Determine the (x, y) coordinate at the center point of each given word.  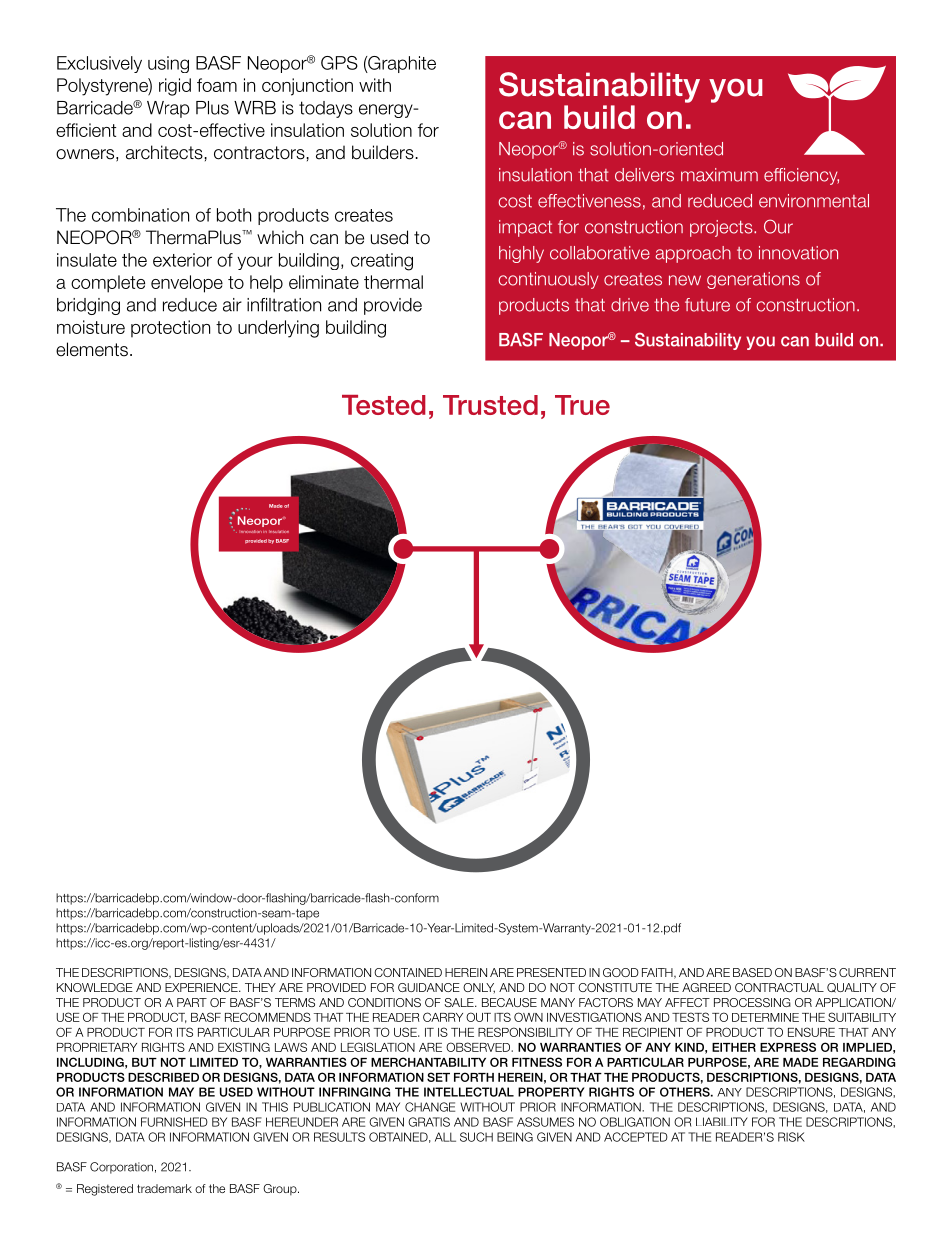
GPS (339, 63)
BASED (752, 972)
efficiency (801, 176)
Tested (384, 405)
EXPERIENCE (202, 987)
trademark (164, 1188)
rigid (175, 87)
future (707, 305)
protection (170, 329)
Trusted (490, 405)
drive (630, 305)
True (582, 405)
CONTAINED (408, 972)
